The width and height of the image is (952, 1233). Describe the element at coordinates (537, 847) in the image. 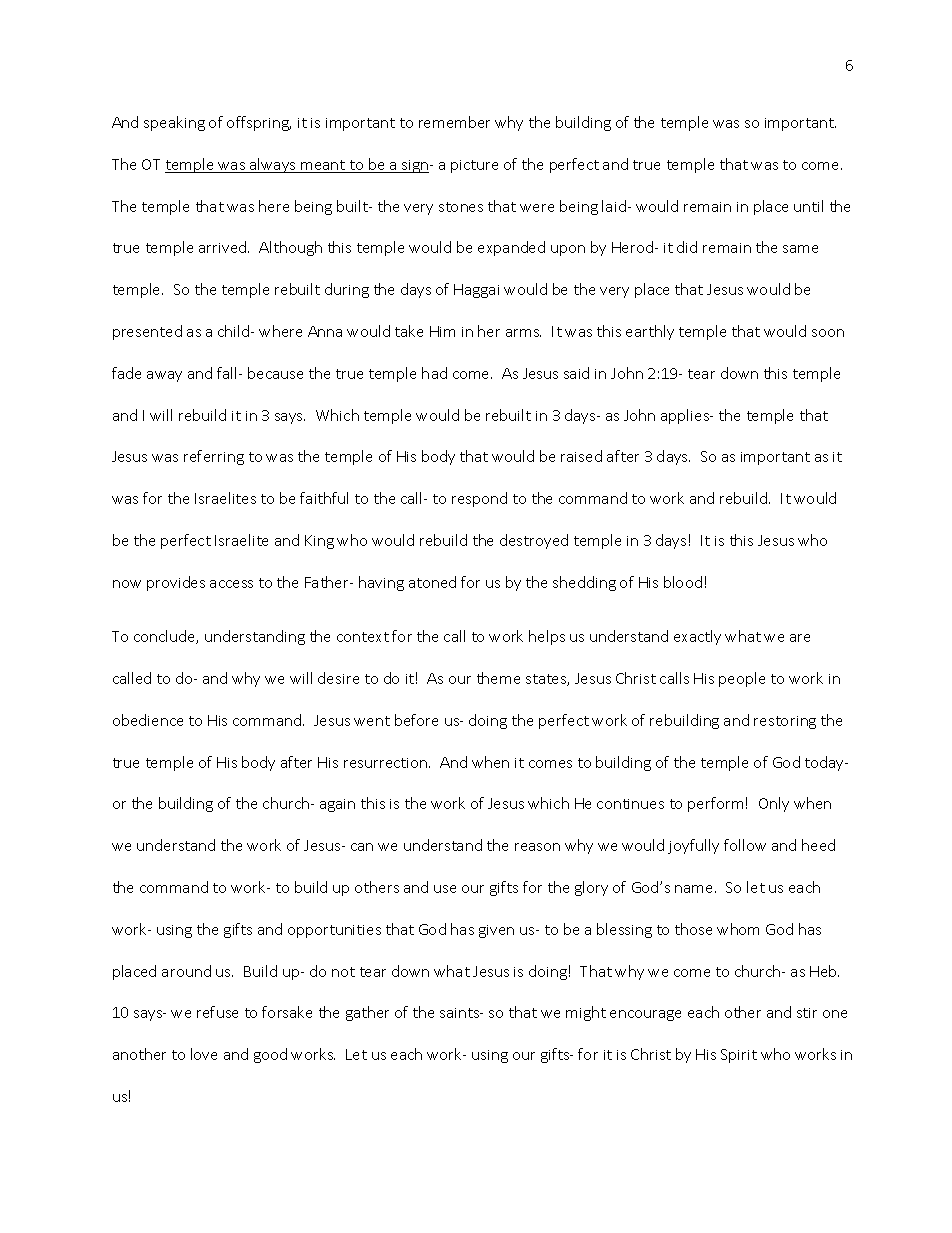

I see `reason` at that location.
